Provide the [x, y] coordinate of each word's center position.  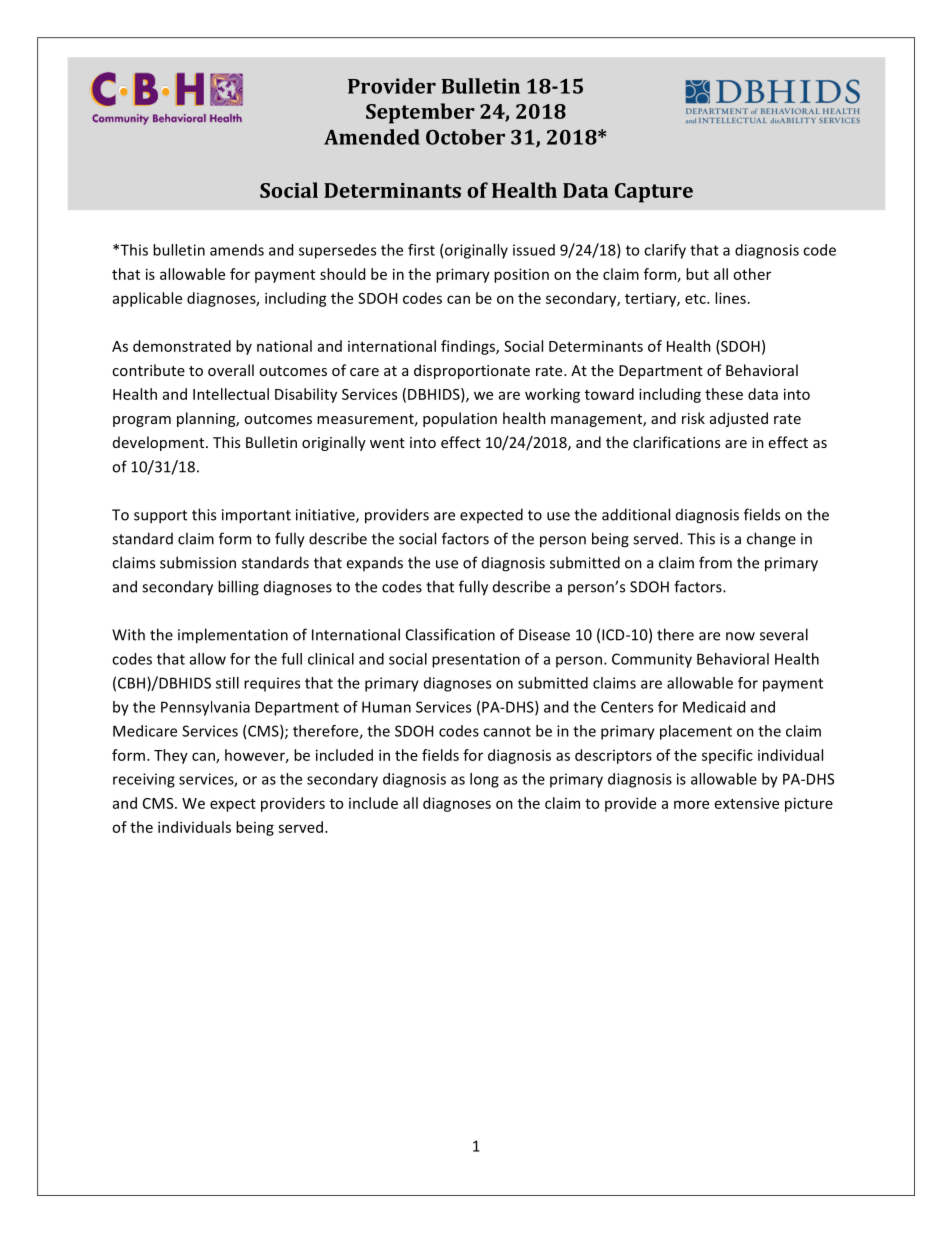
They [171, 756]
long [484, 780]
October [465, 137]
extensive [747, 803]
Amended [372, 137]
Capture [654, 193]
